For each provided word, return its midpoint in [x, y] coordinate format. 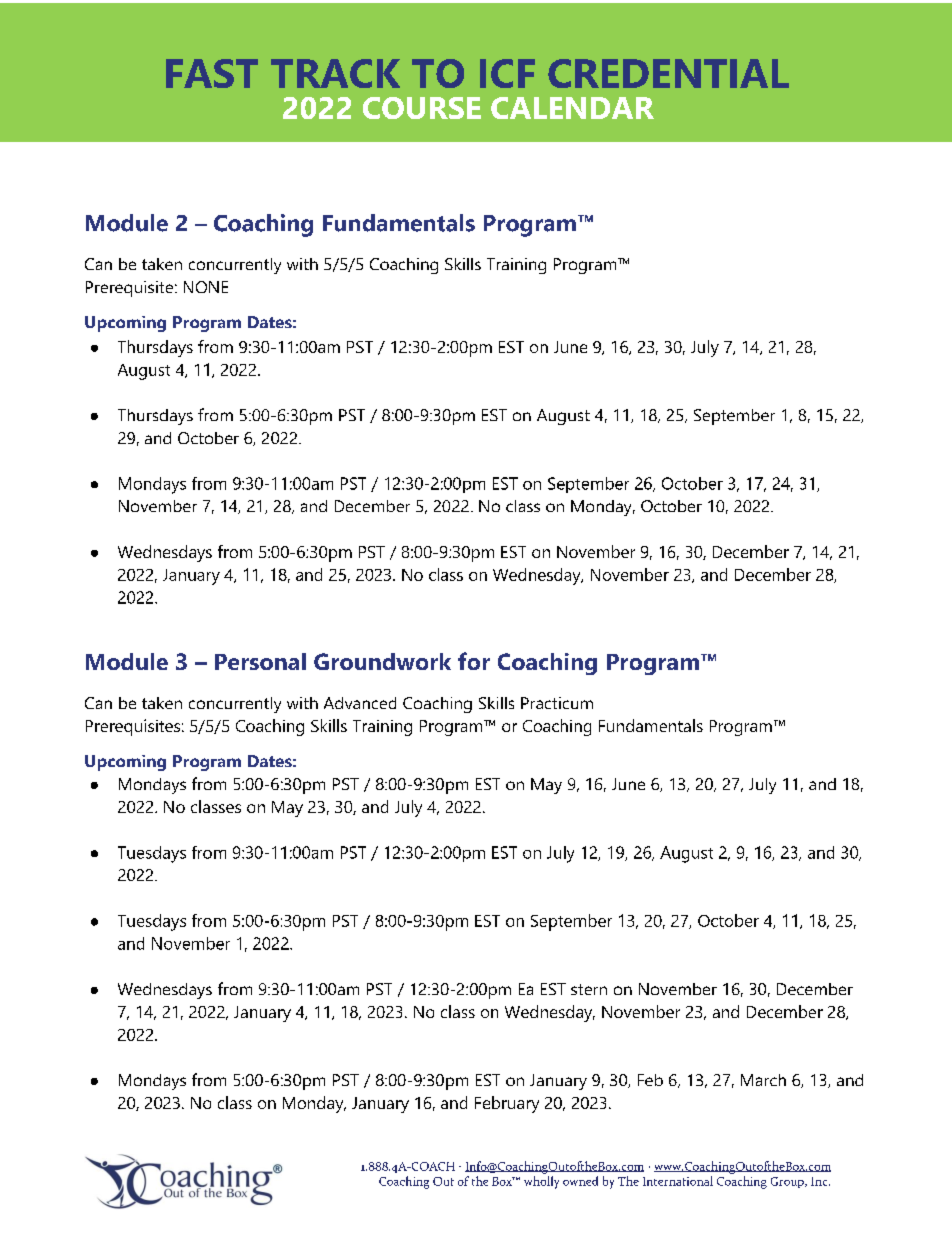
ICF [507, 73]
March [763, 1080]
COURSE [422, 108]
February [507, 1104]
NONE [206, 287]
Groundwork [382, 661]
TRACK [335, 73]
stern [589, 989]
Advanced [360, 703]
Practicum [557, 703]
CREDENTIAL [668, 73]
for [474, 661]
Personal [260, 661]
